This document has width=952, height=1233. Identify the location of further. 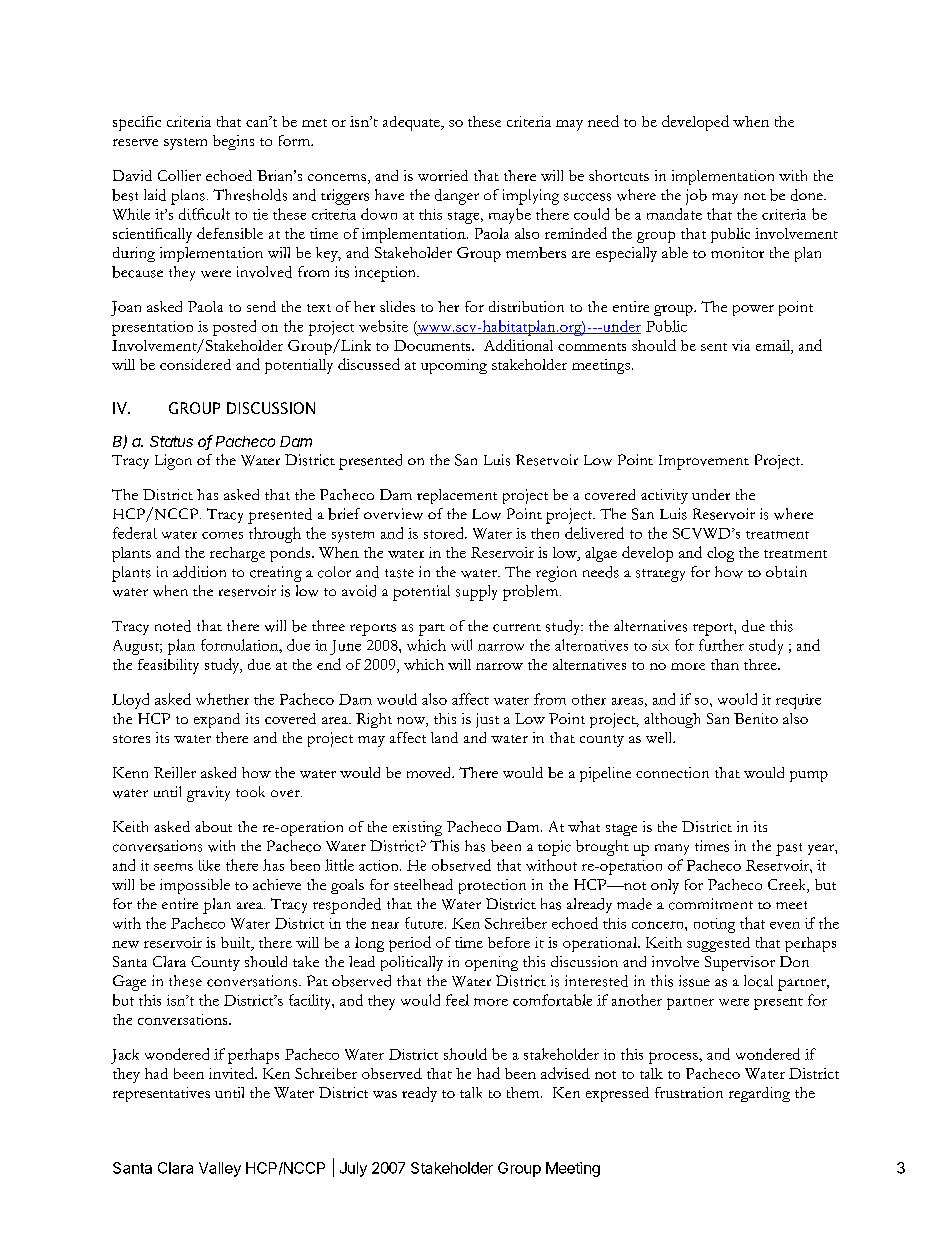
(721, 645).
